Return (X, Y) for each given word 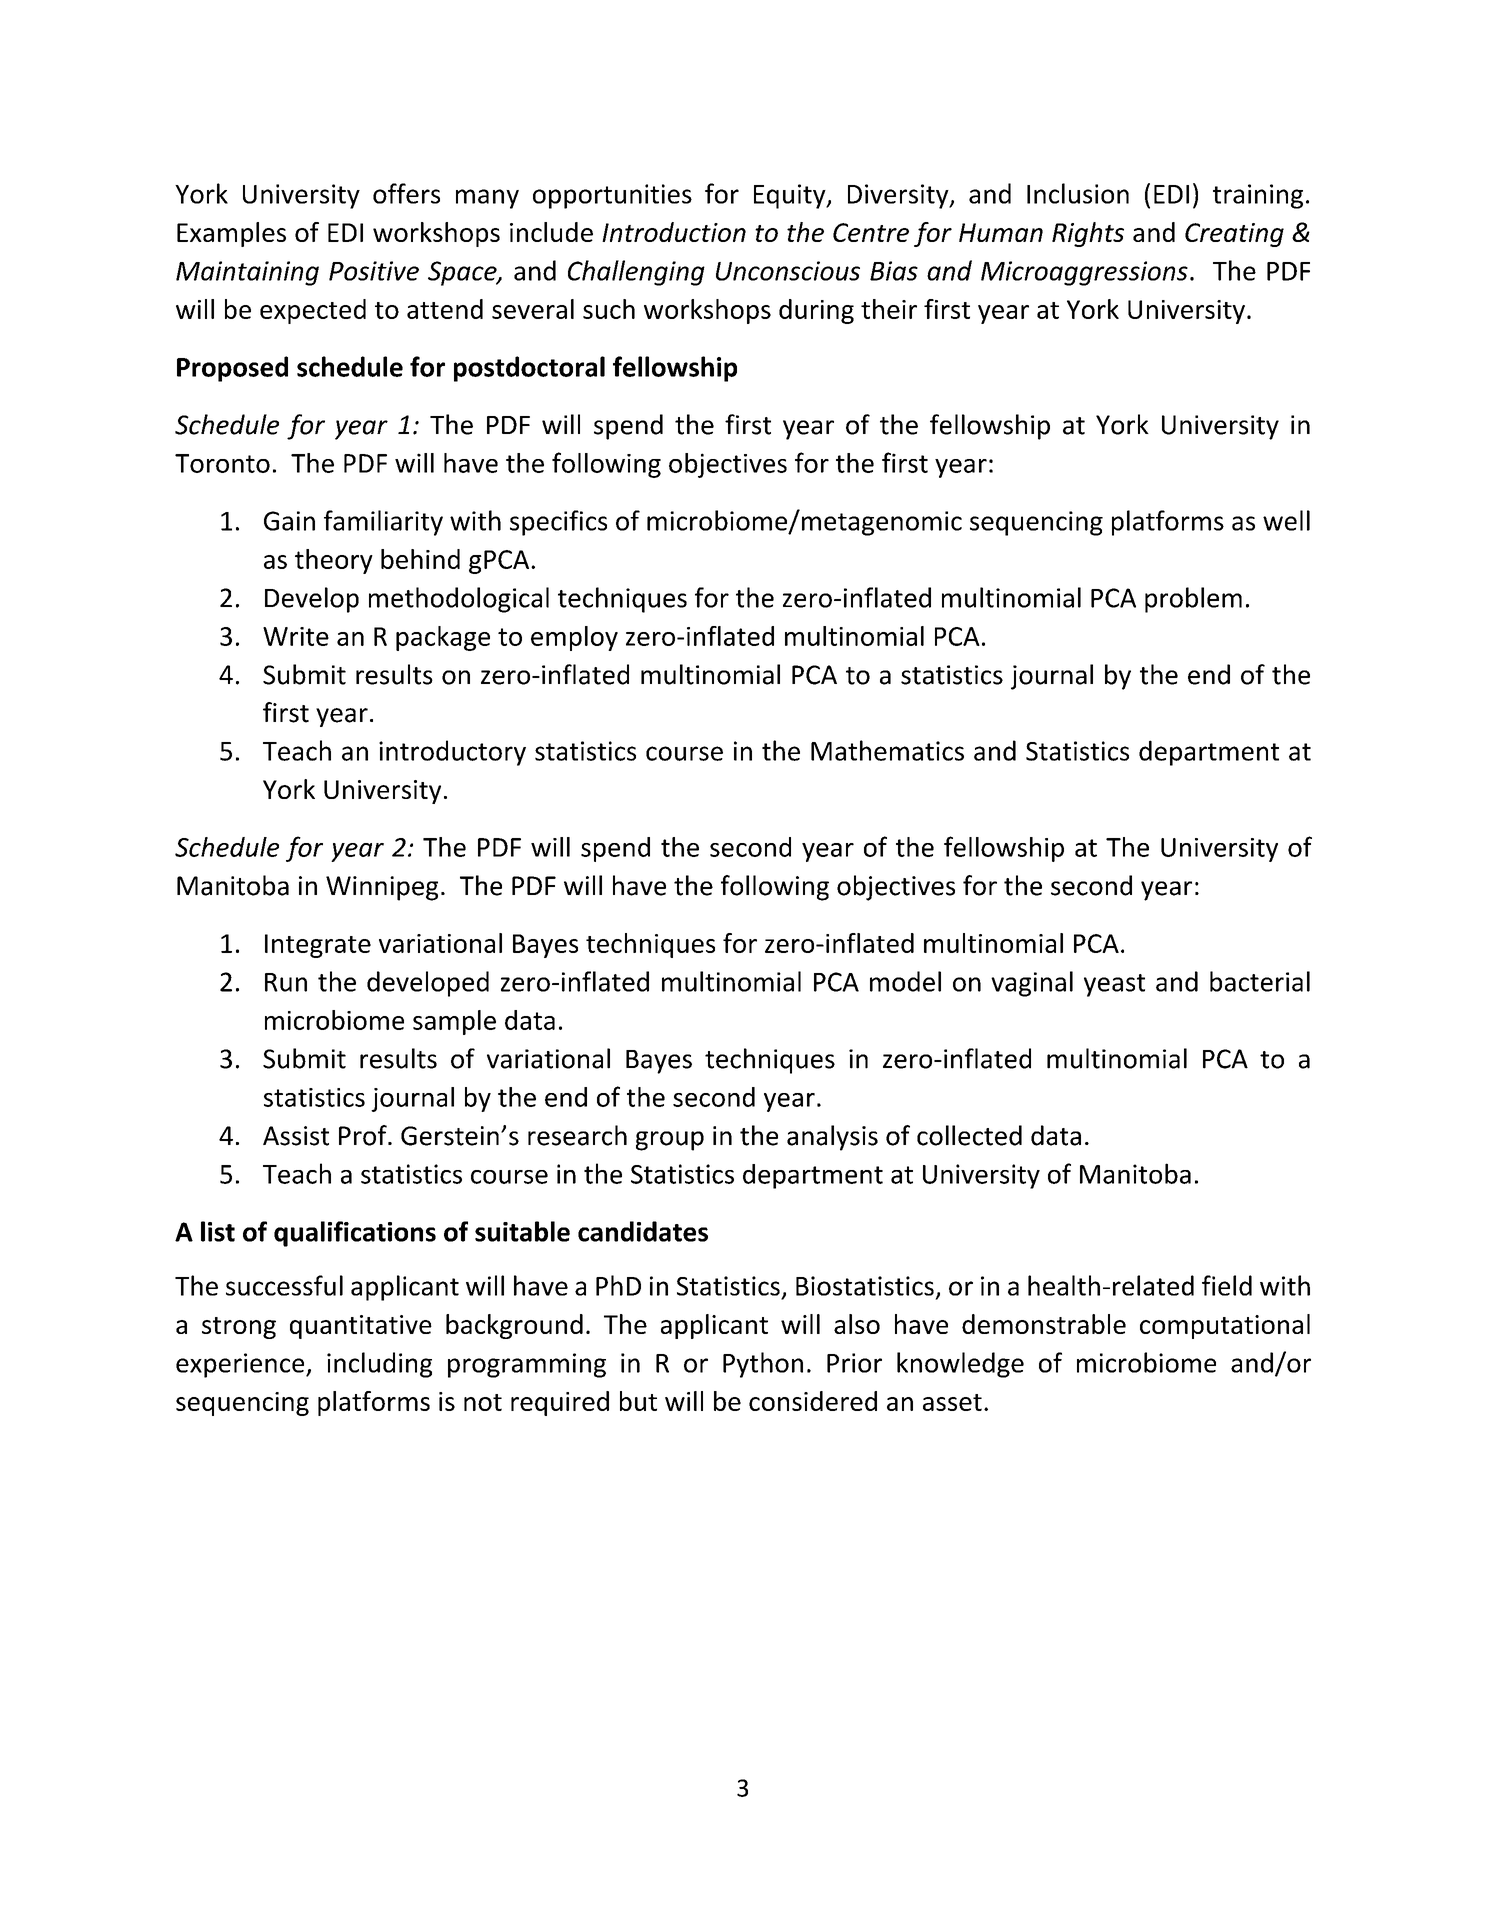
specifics (558, 523)
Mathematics (887, 750)
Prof (364, 1135)
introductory (452, 753)
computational (1225, 1326)
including (379, 1365)
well (1286, 520)
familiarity (383, 523)
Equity (791, 196)
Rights (1088, 234)
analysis (832, 1138)
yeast (1114, 985)
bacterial (1260, 981)
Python (763, 1365)
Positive (374, 271)
